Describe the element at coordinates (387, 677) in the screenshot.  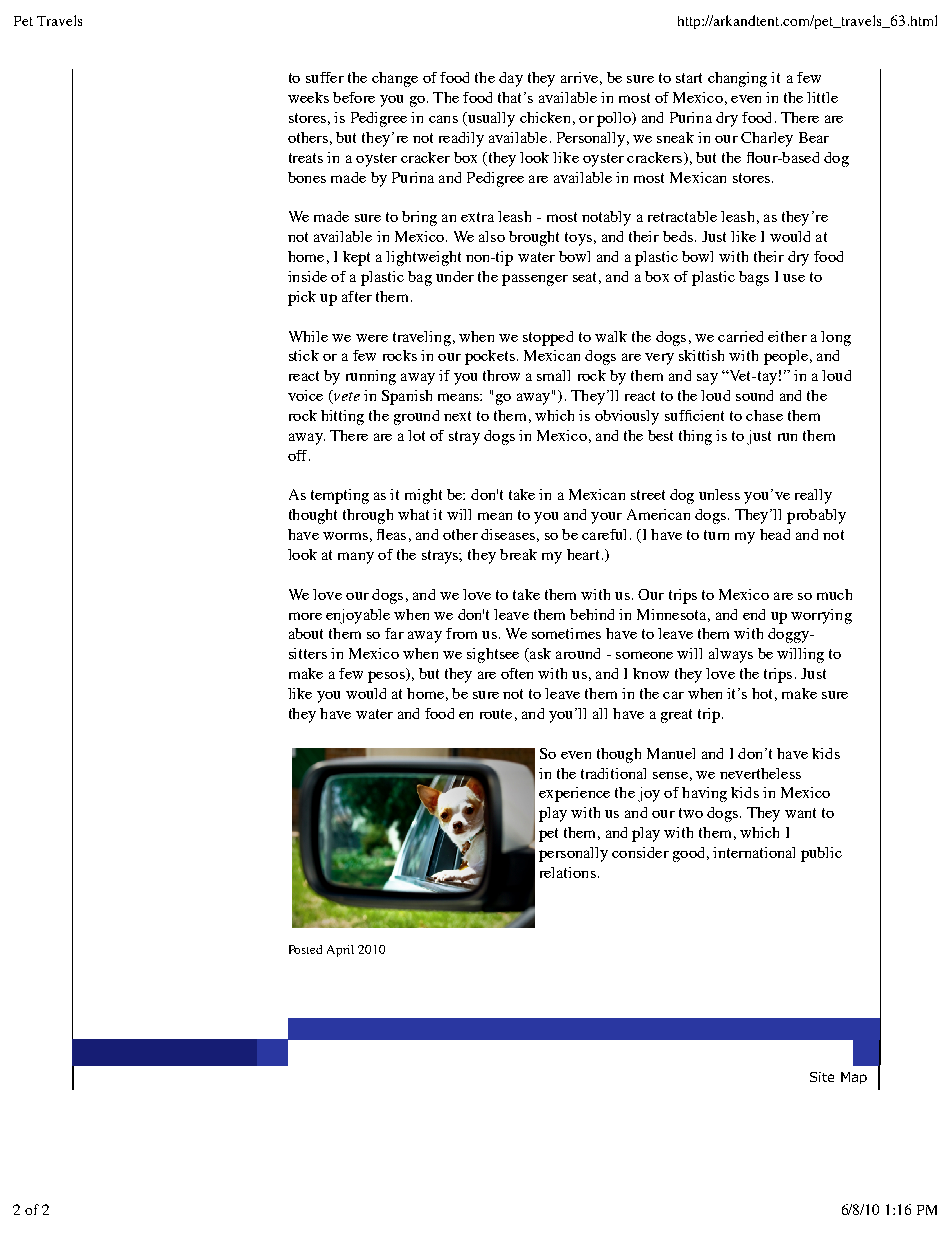
I see `pesos` at that location.
